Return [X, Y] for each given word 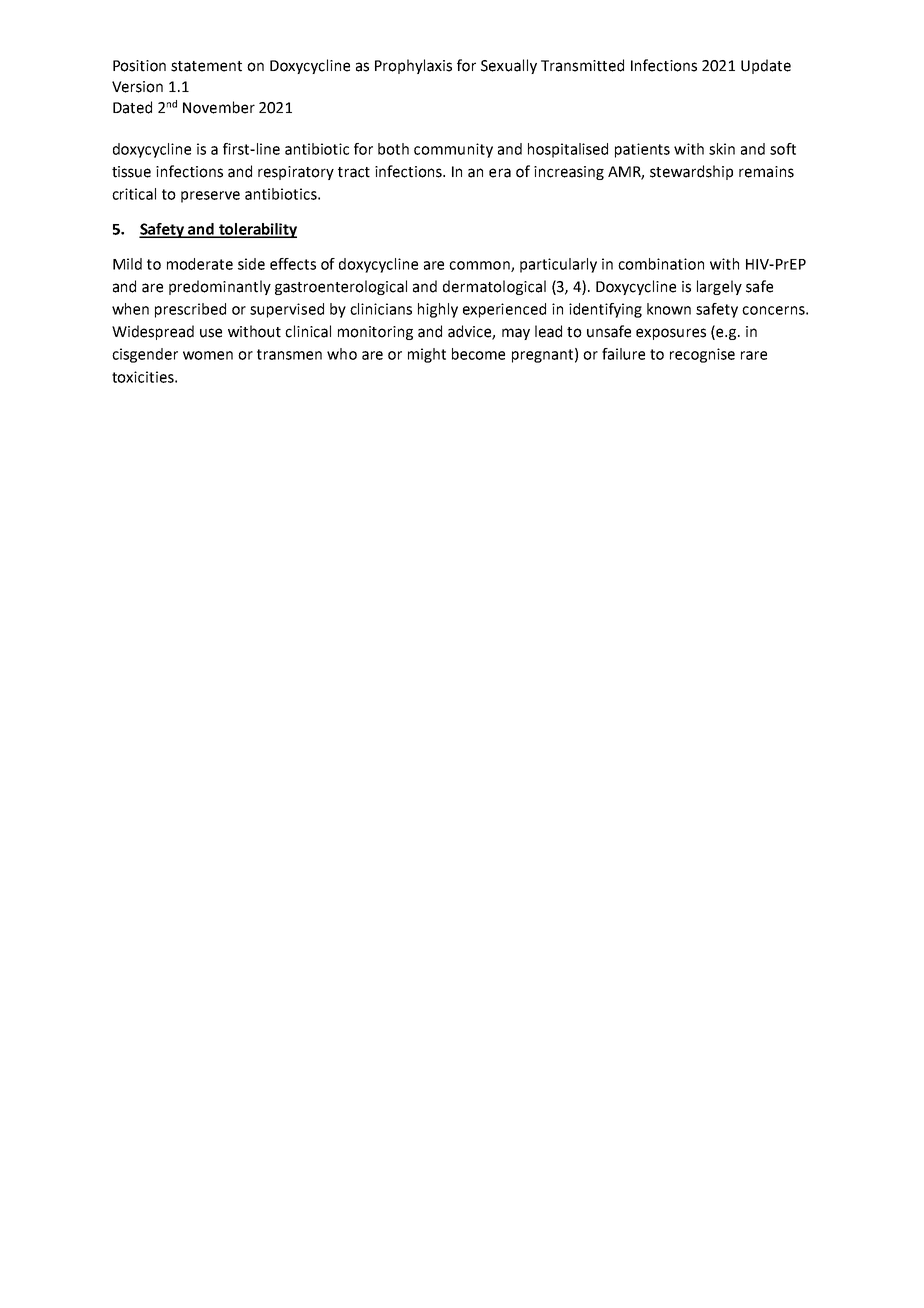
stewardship [691, 172]
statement [206, 66]
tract [354, 172]
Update [766, 66]
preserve [210, 197]
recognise [702, 355]
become [478, 354]
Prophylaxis [413, 66]
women [208, 355]
